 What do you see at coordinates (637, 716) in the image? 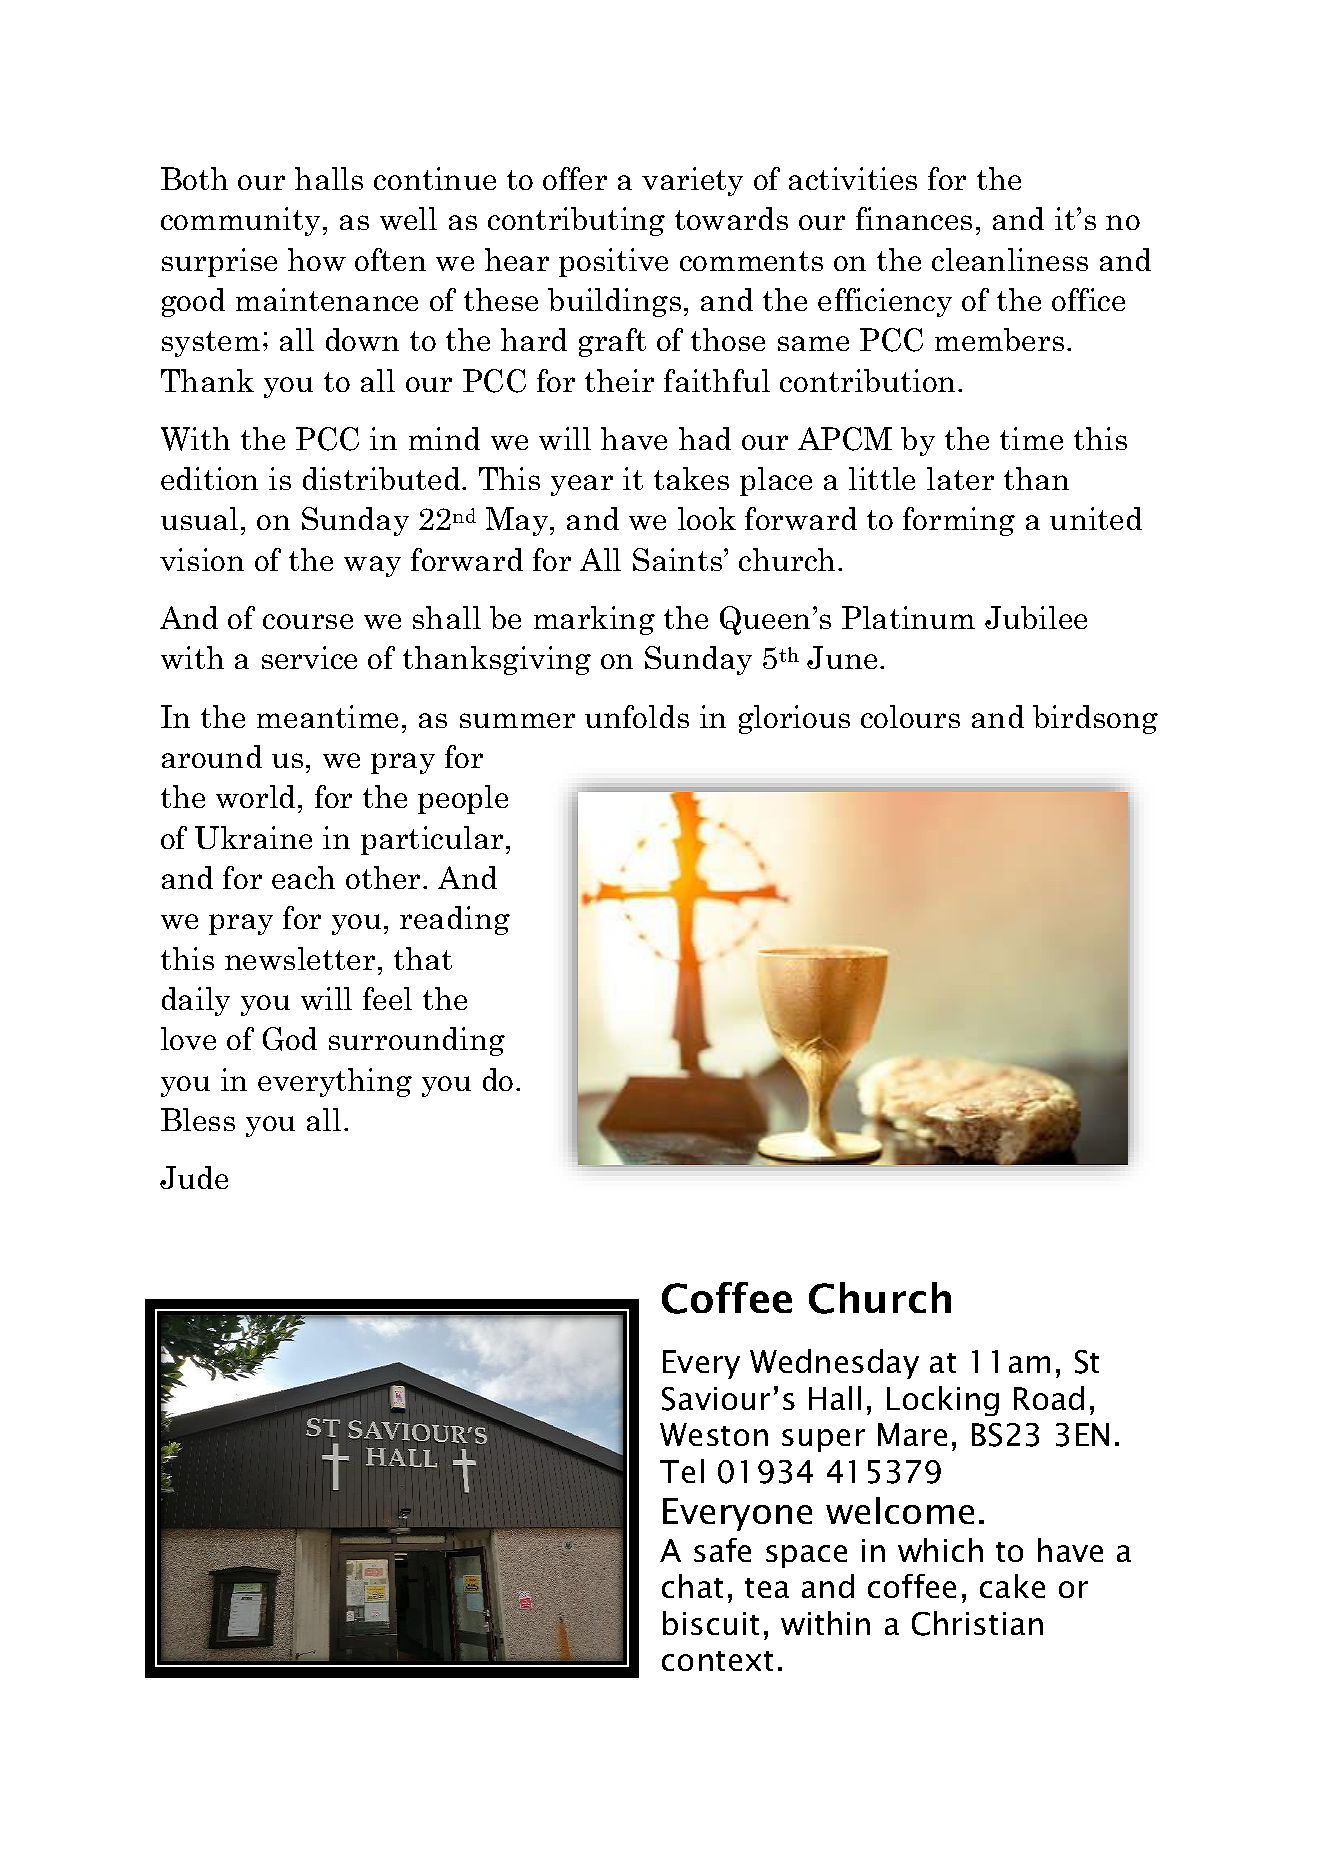
I see `unfolds` at bounding box center [637, 716].
